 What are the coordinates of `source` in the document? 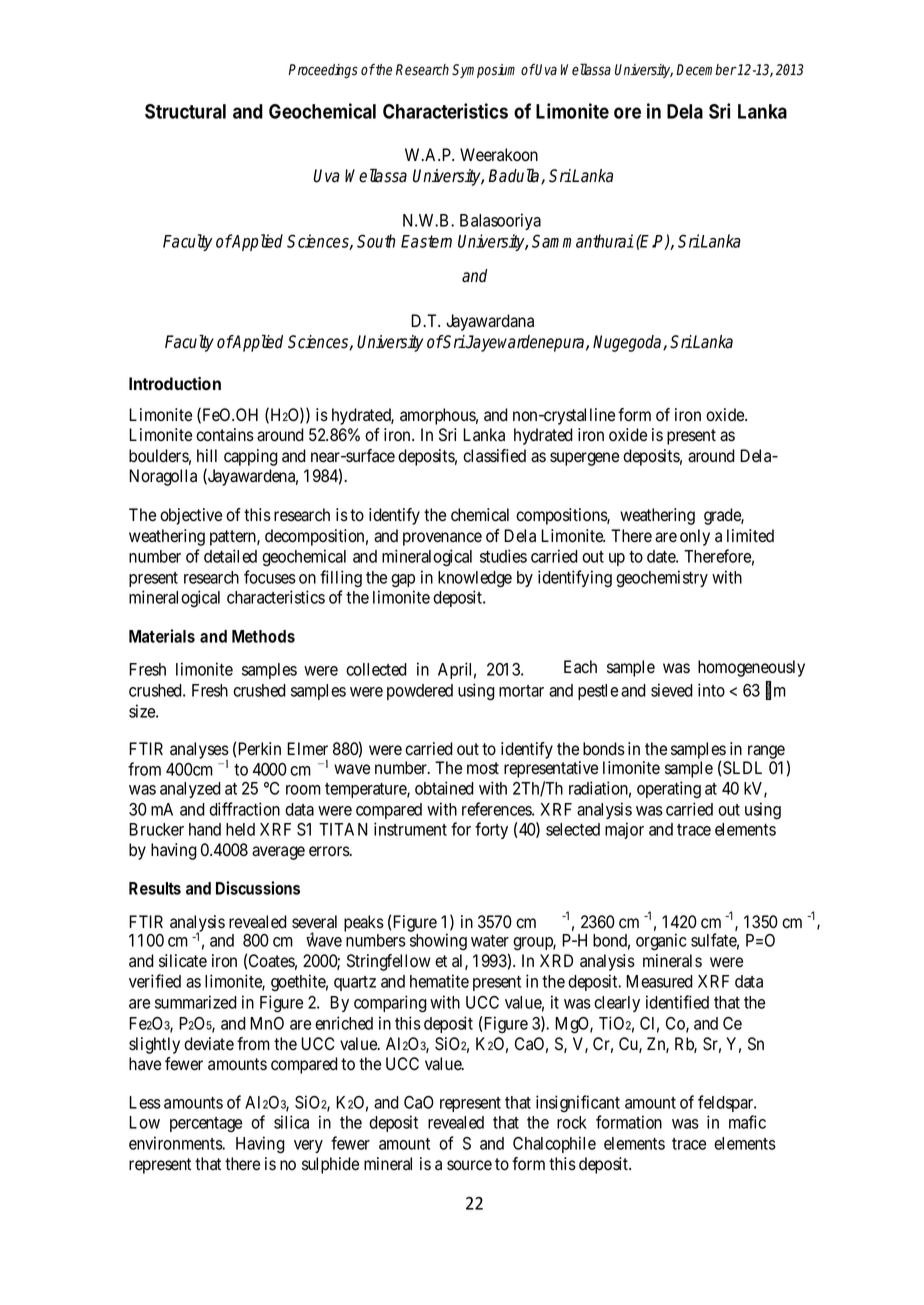 It's located at (469, 1165).
